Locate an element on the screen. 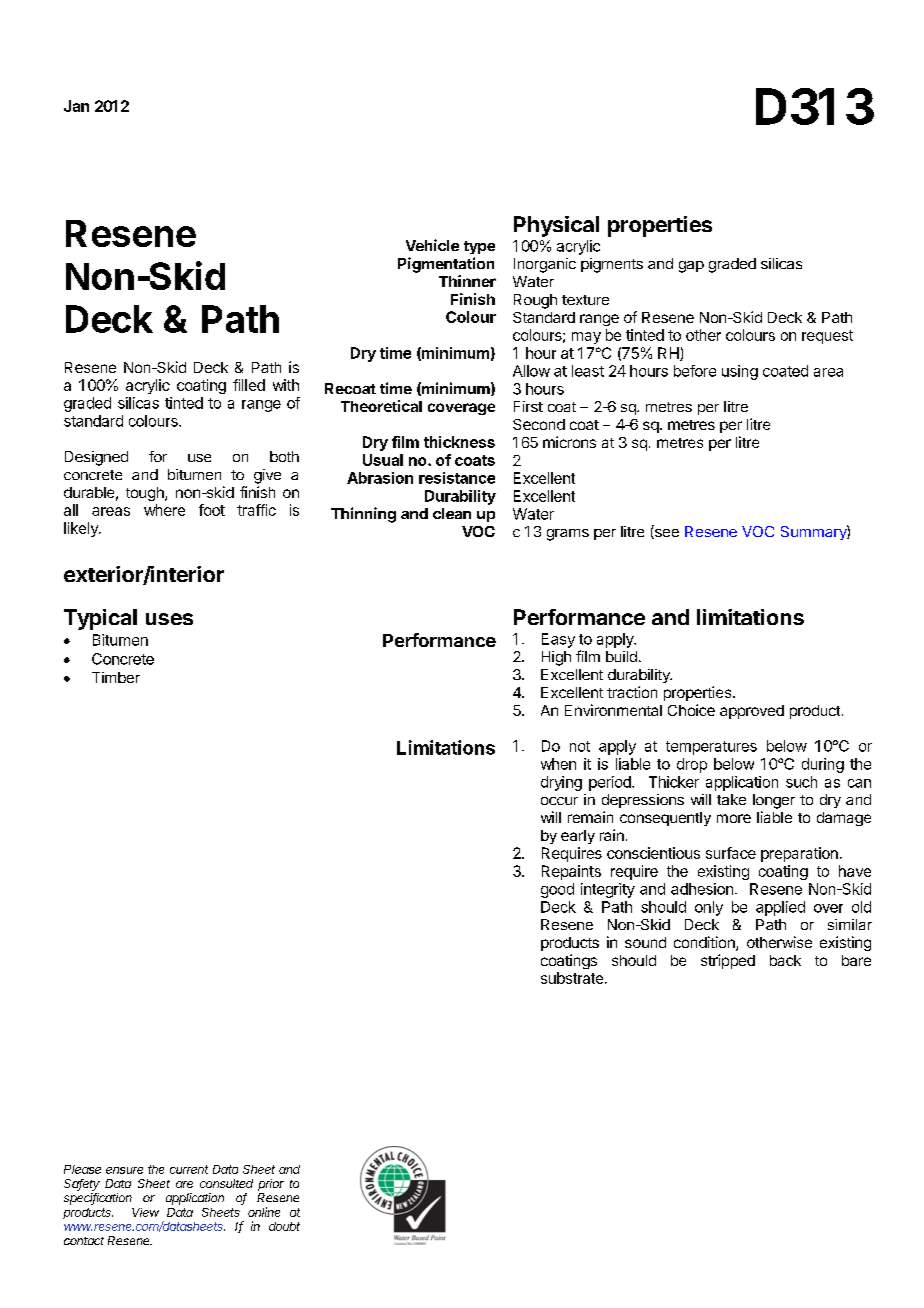  Physical is located at coordinates (556, 226).
